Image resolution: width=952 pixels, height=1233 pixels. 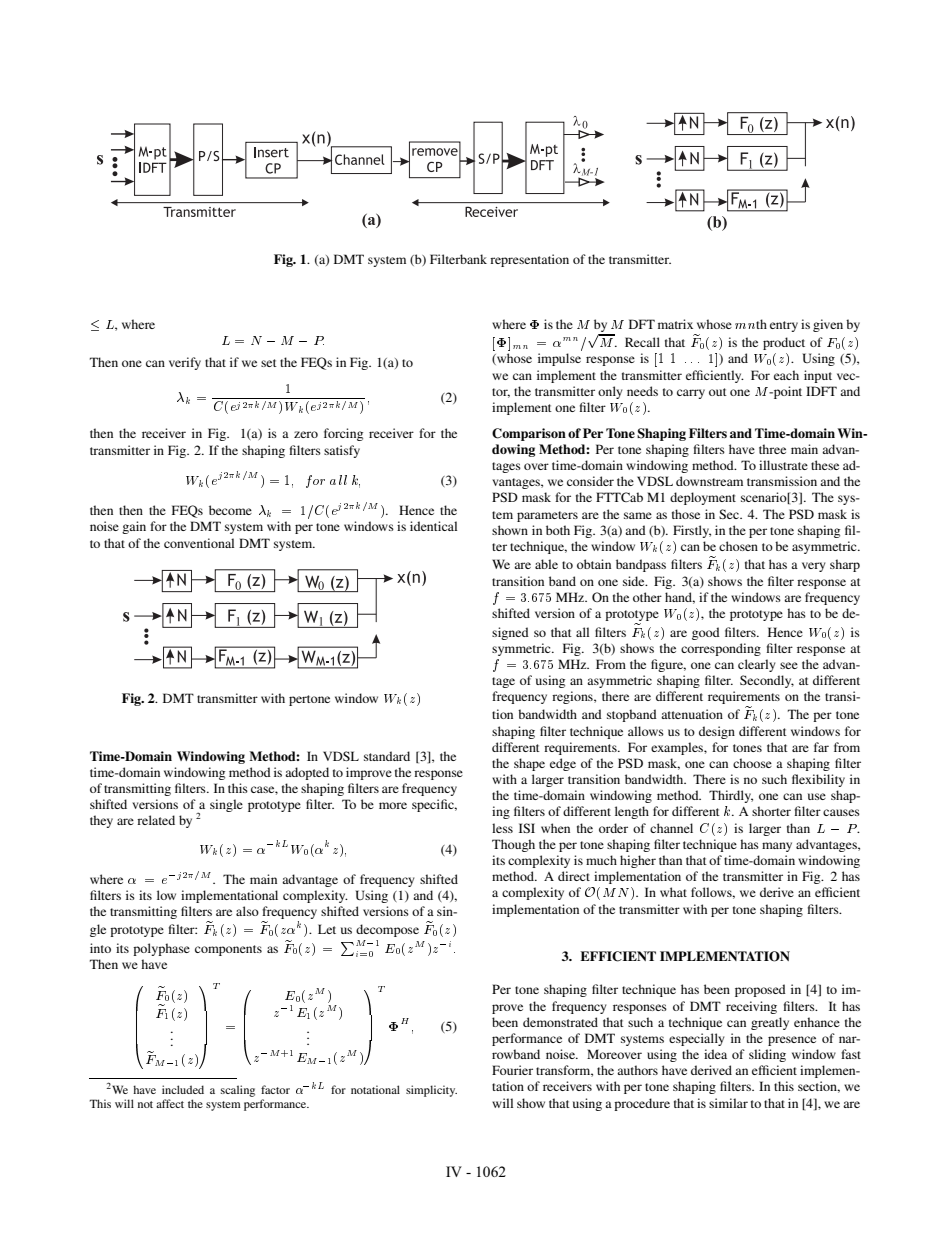 What do you see at coordinates (777, 847) in the page?
I see `many` at bounding box center [777, 847].
